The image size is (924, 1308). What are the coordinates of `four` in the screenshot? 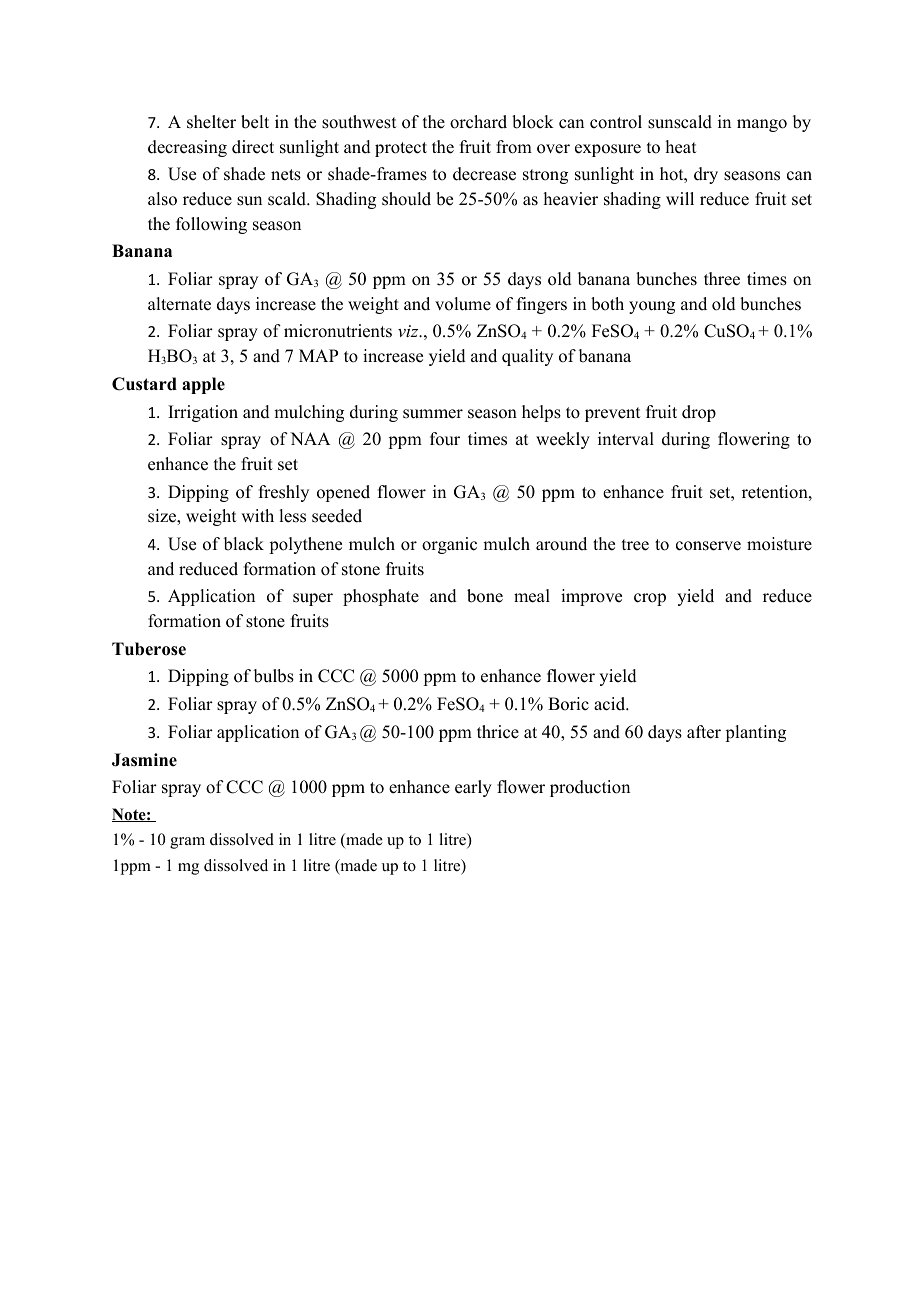 It's located at (445, 439).
